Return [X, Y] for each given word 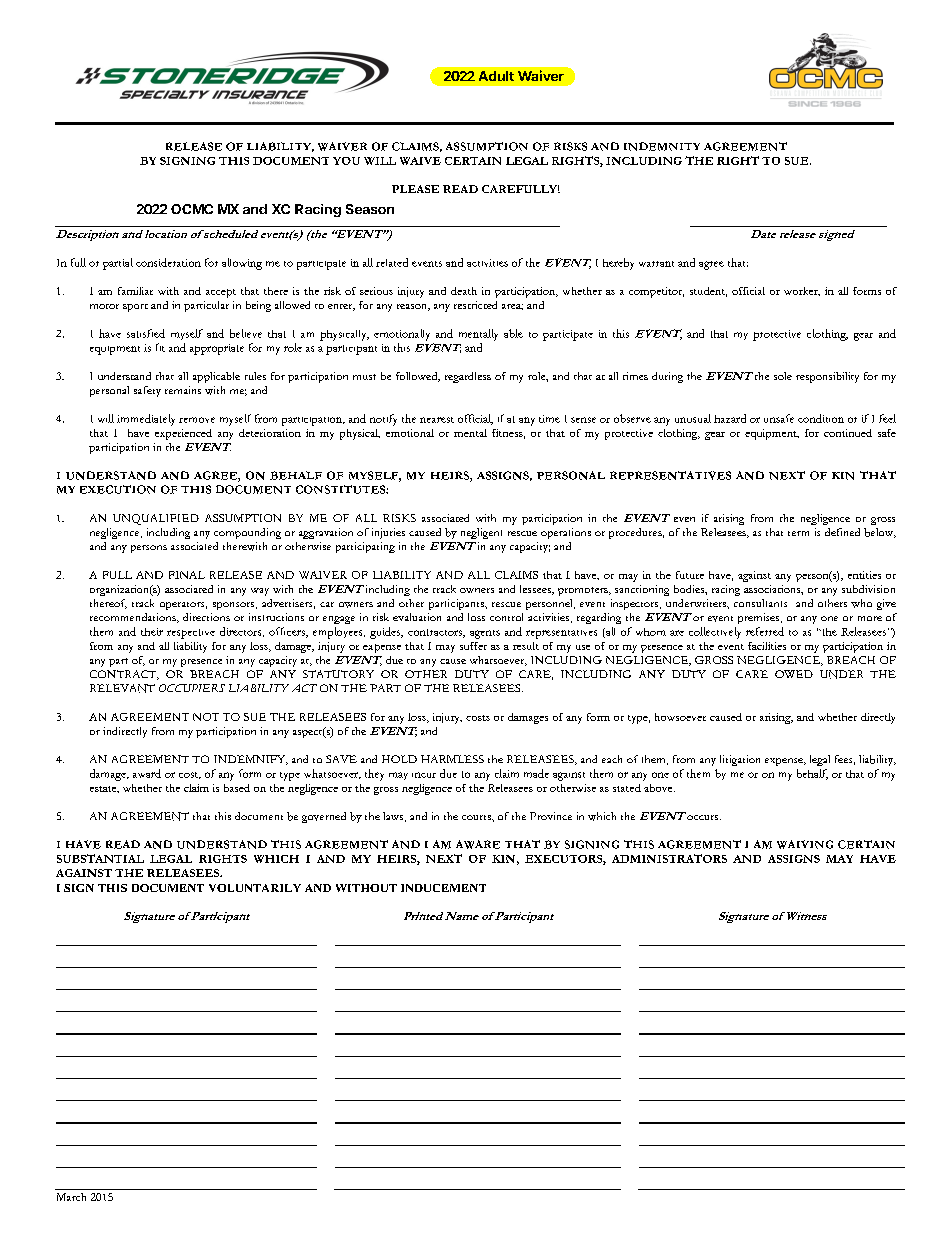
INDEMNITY [662, 146]
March [71, 1197]
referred [765, 631]
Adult [496, 76]
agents [485, 634]
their [152, 632]
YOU [346, 161]
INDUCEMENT [443, 888]
